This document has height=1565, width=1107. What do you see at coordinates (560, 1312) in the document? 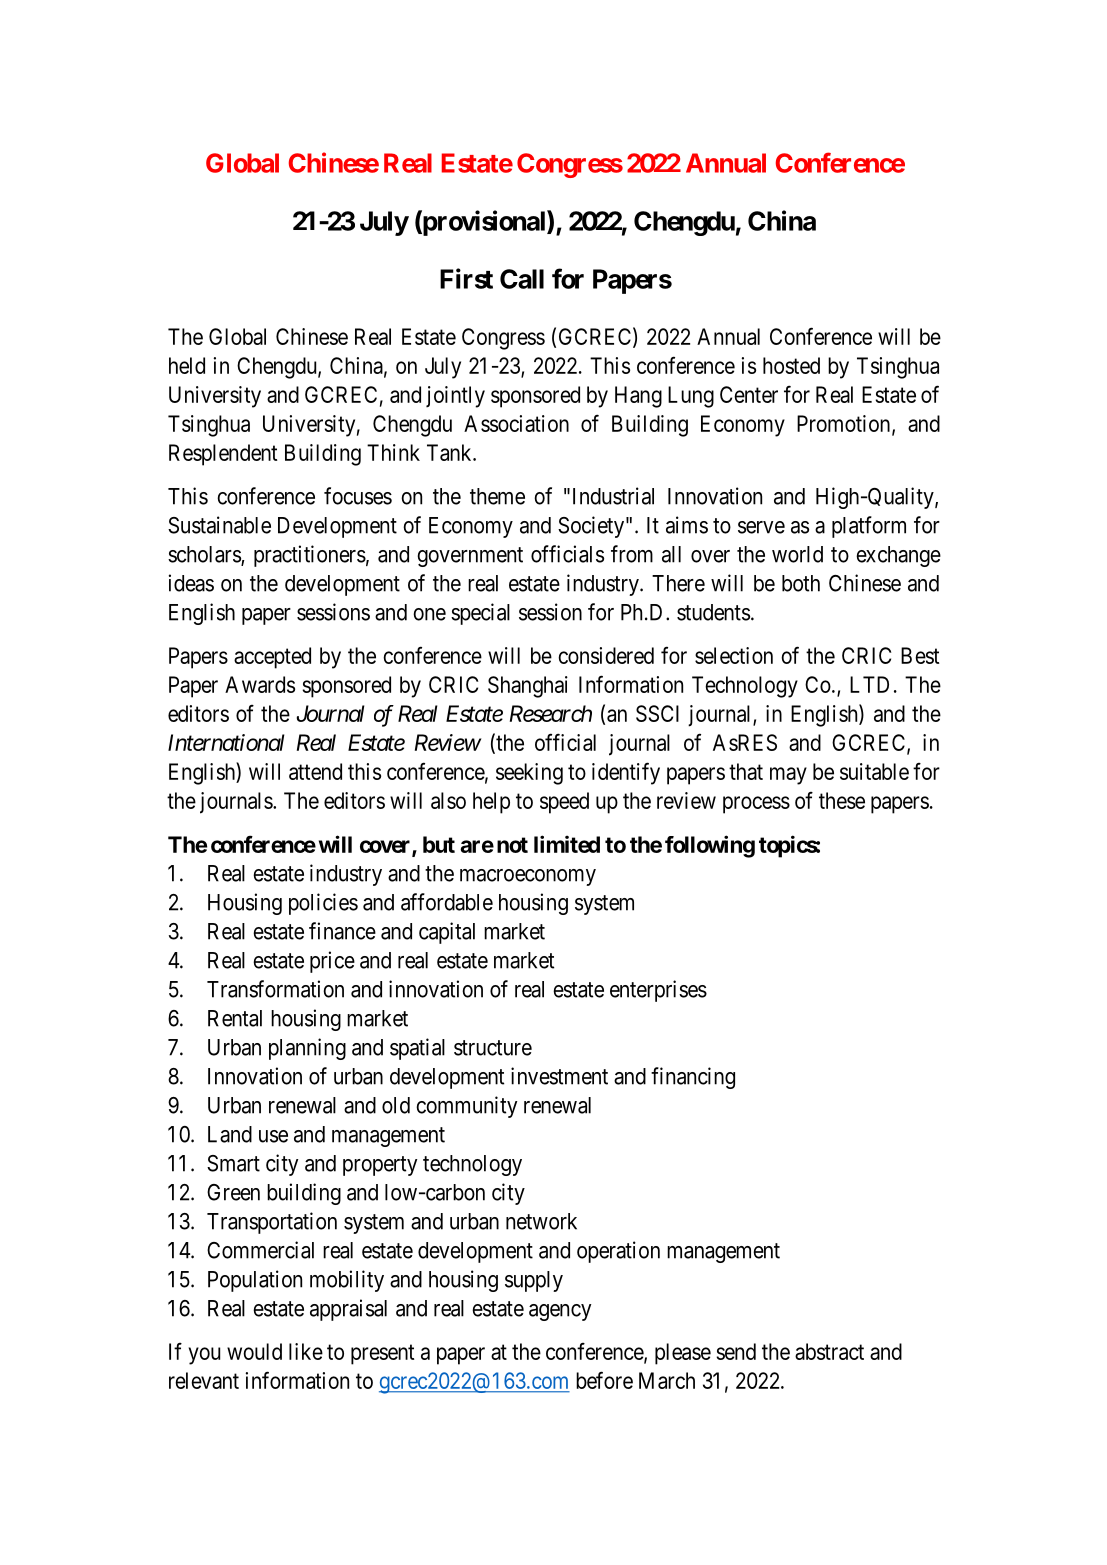
I see `agency` at bounding box center [560, 1312].
